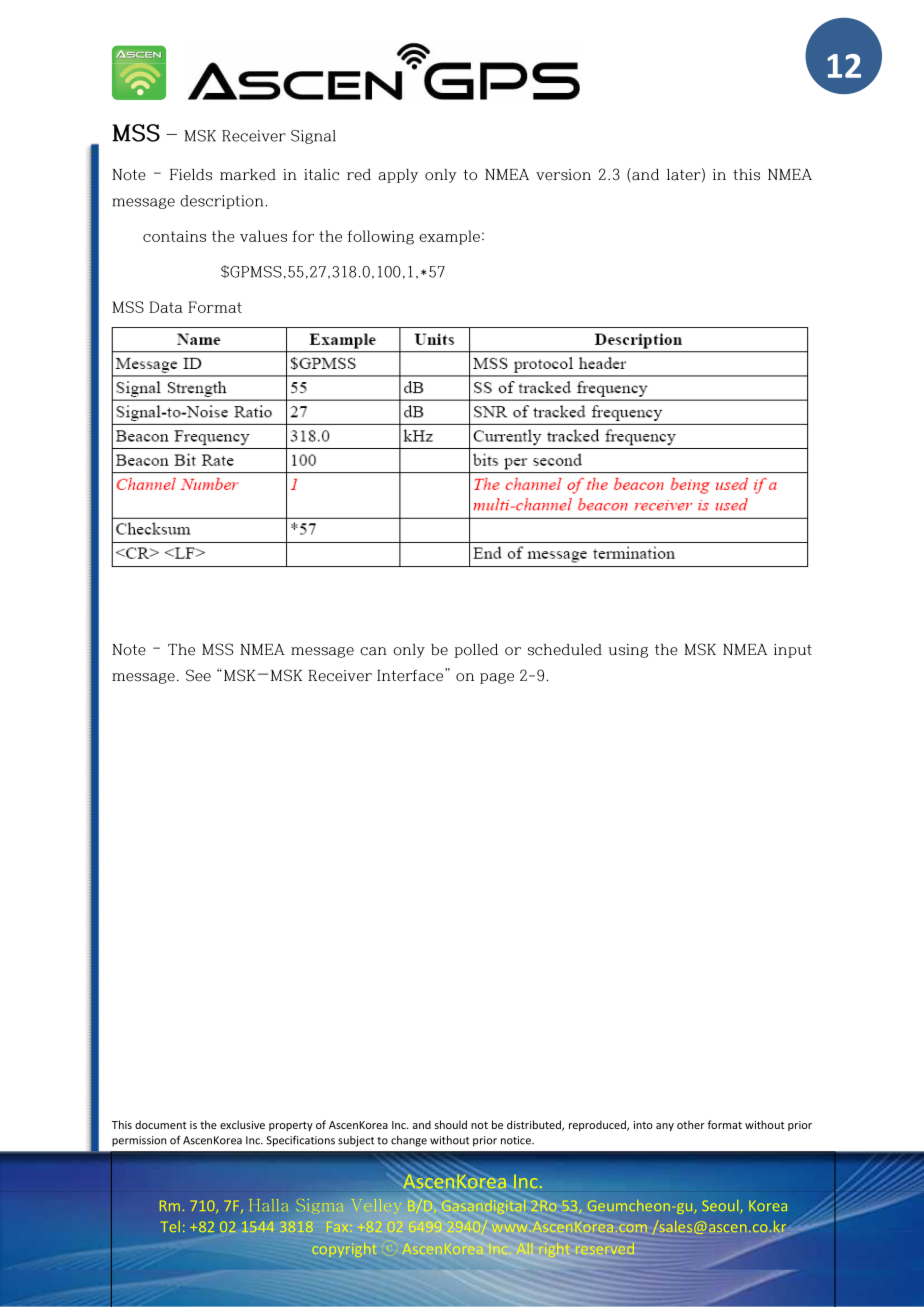  What do you see at coordinates (398, 176) in the document?
I see `apply` at bounding box center [398, 176].
